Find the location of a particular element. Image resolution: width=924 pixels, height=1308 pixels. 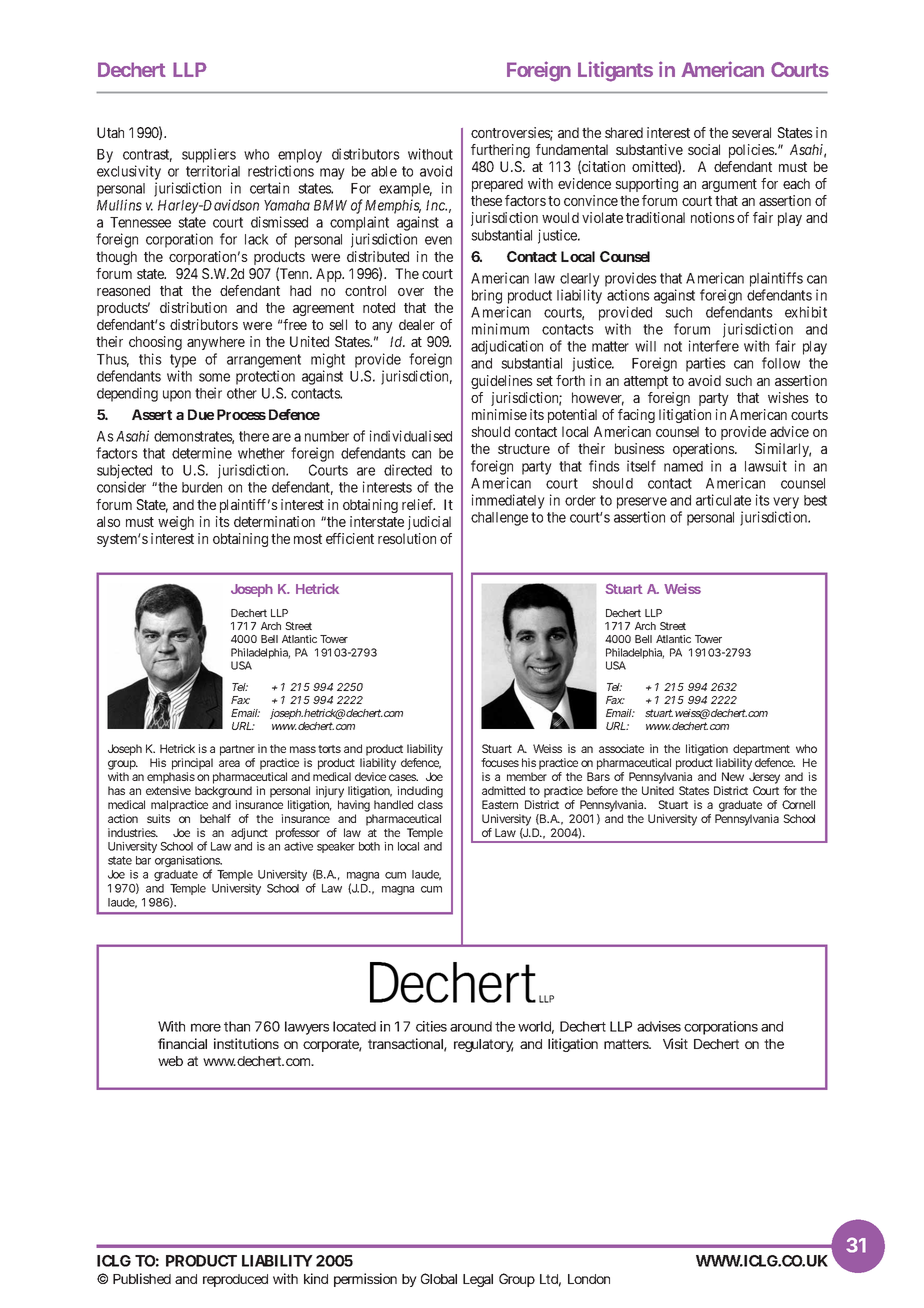

determine is located at coordinates (202, 453).
